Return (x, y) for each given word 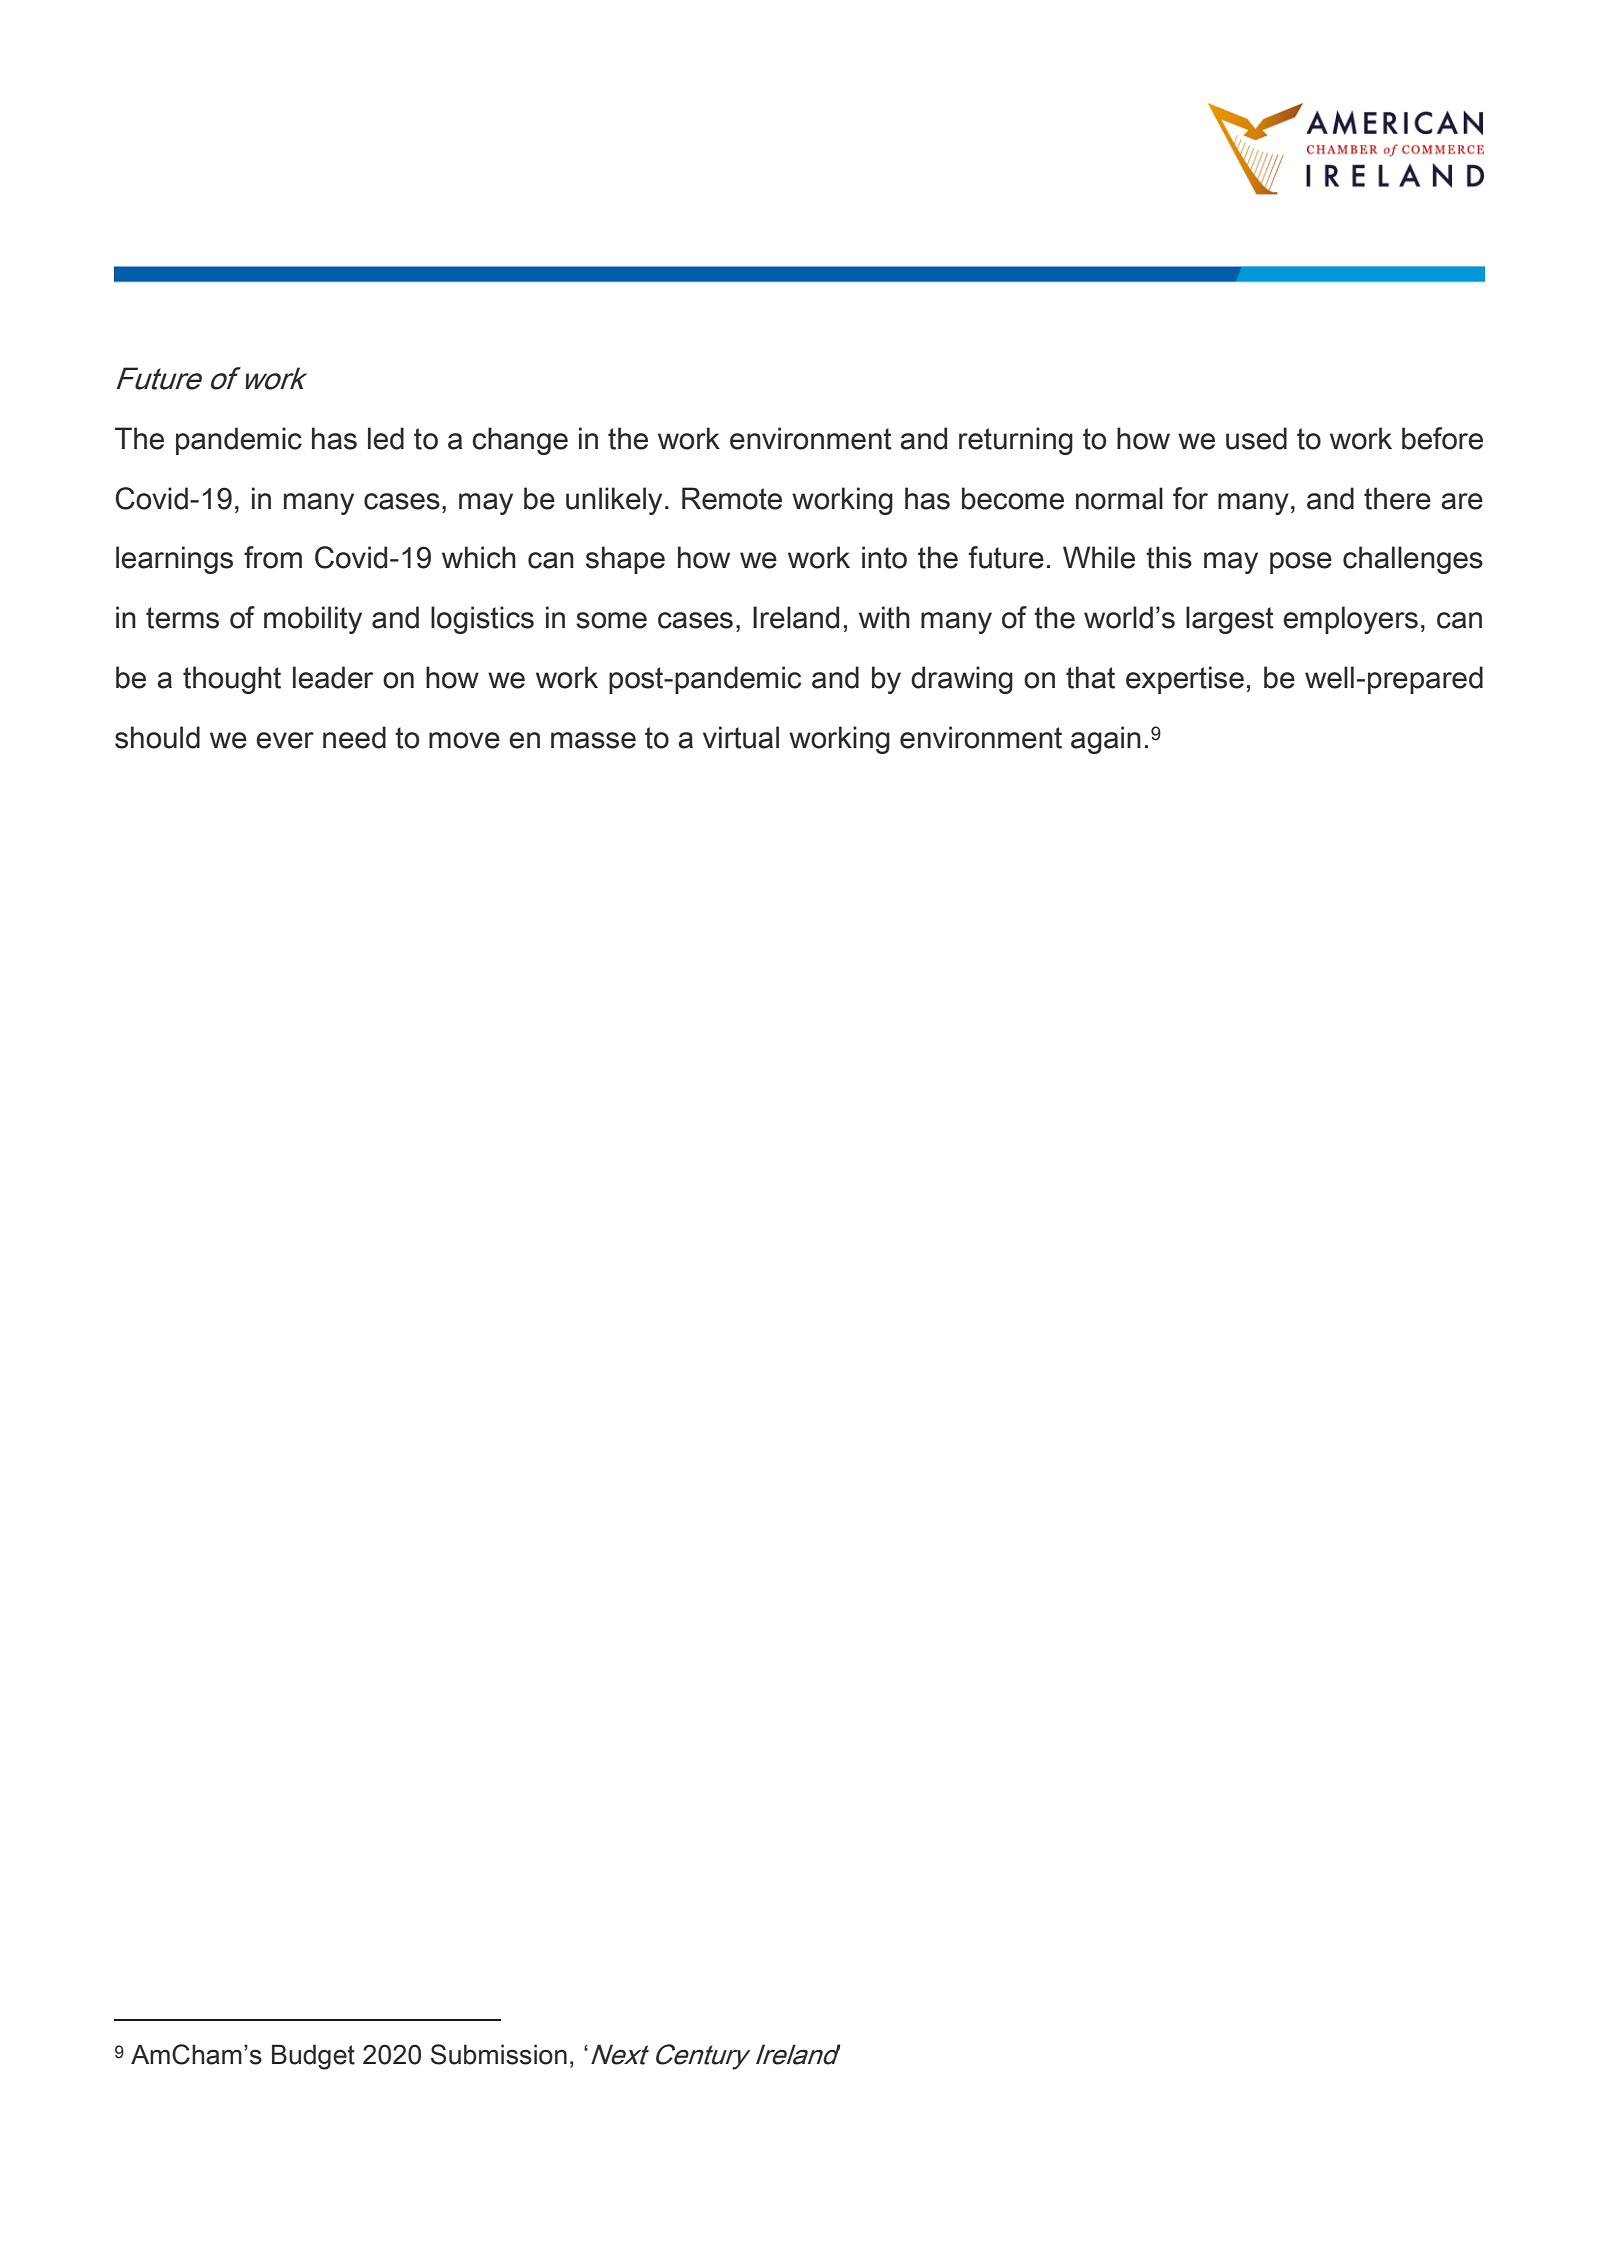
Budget (313, 2057)
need (354, 737)
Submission (499, 2054)
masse (593, 740)
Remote (732, 498)
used (1256, 438)
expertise (1185, 680)
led (386, 438)
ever (285, 740)
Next (620, 2054)
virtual (741, 737)
